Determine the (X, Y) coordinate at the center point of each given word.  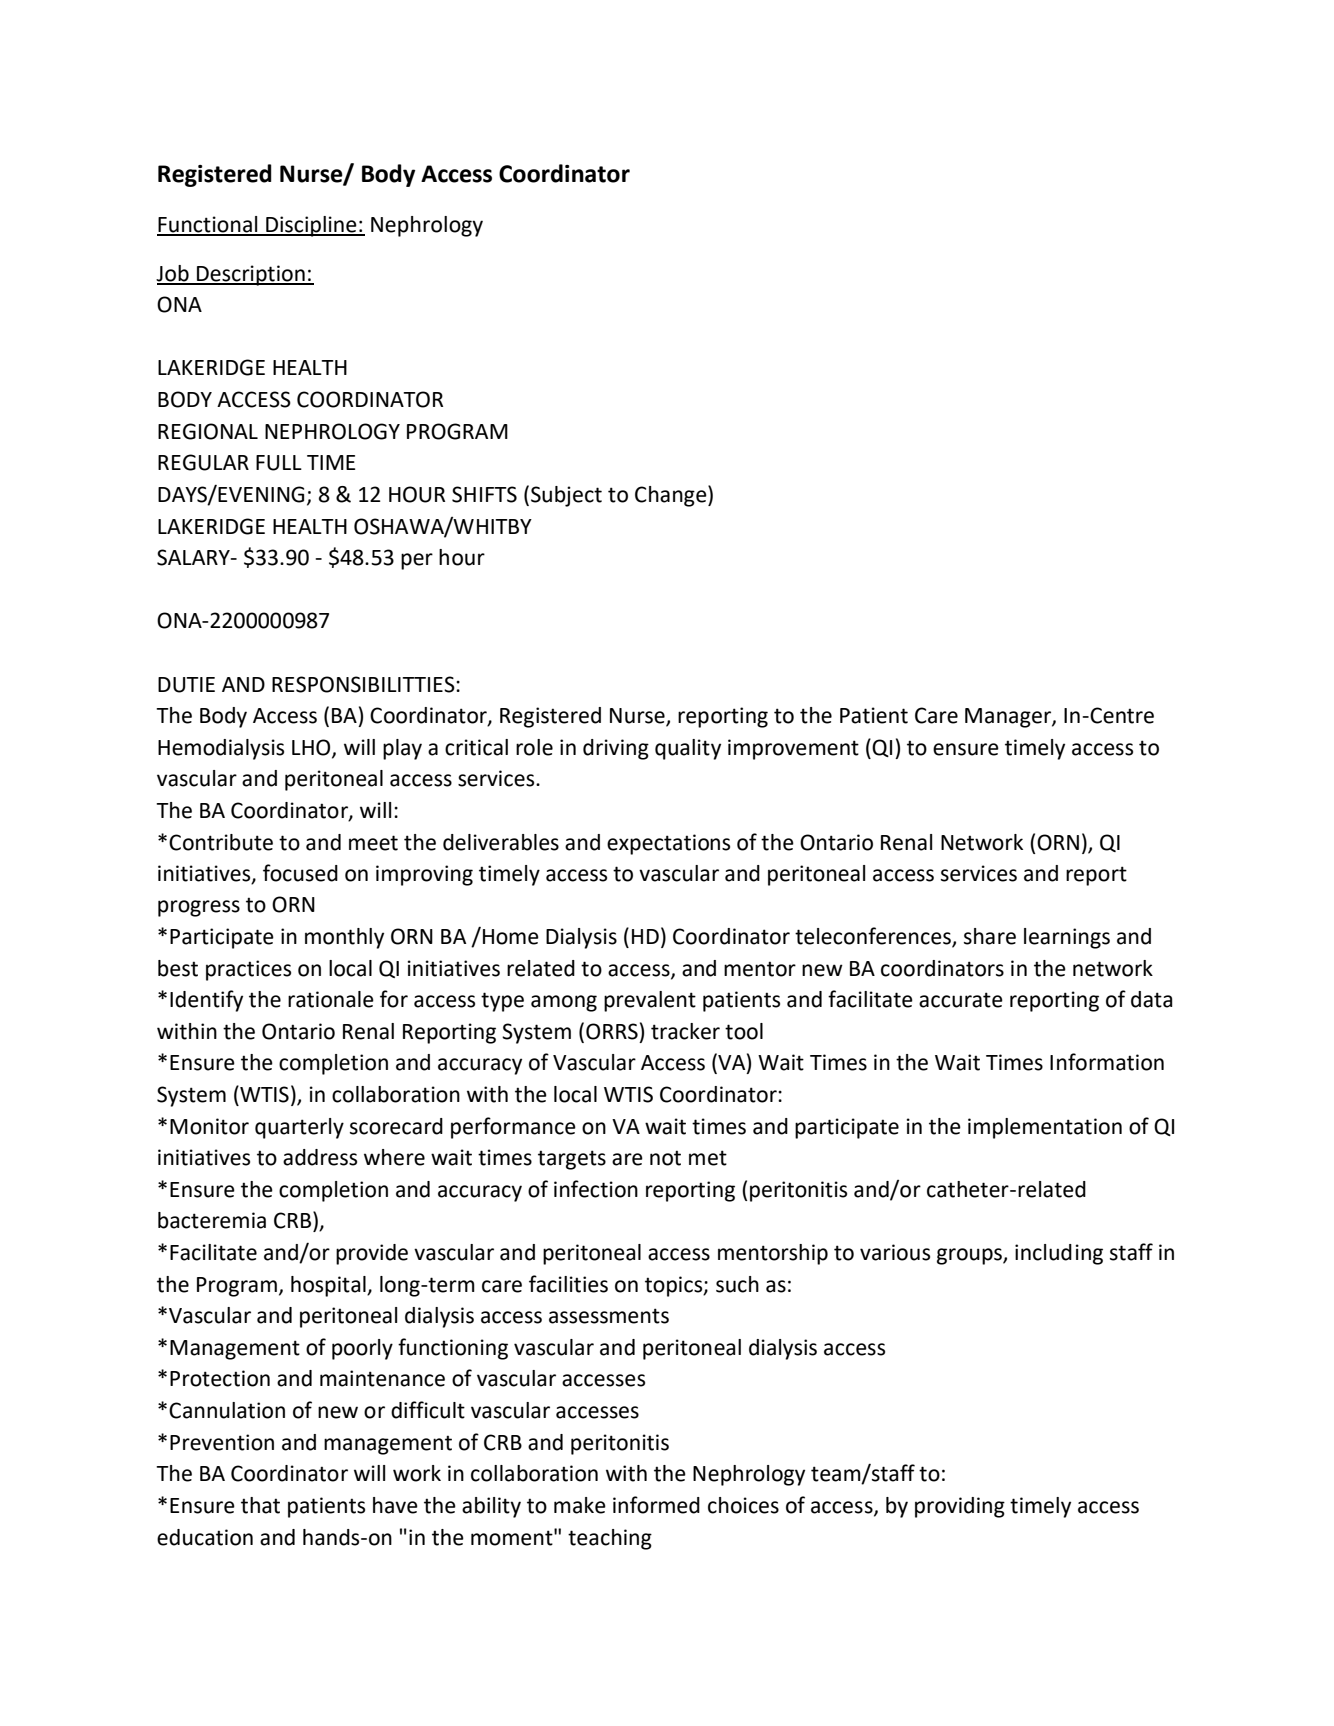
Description (251, 275)
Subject (566, 496)
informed (656, 1505)
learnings (1067, 938)
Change (672, 496)
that (260, 1505)
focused (300, 873)
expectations (668, 844)
